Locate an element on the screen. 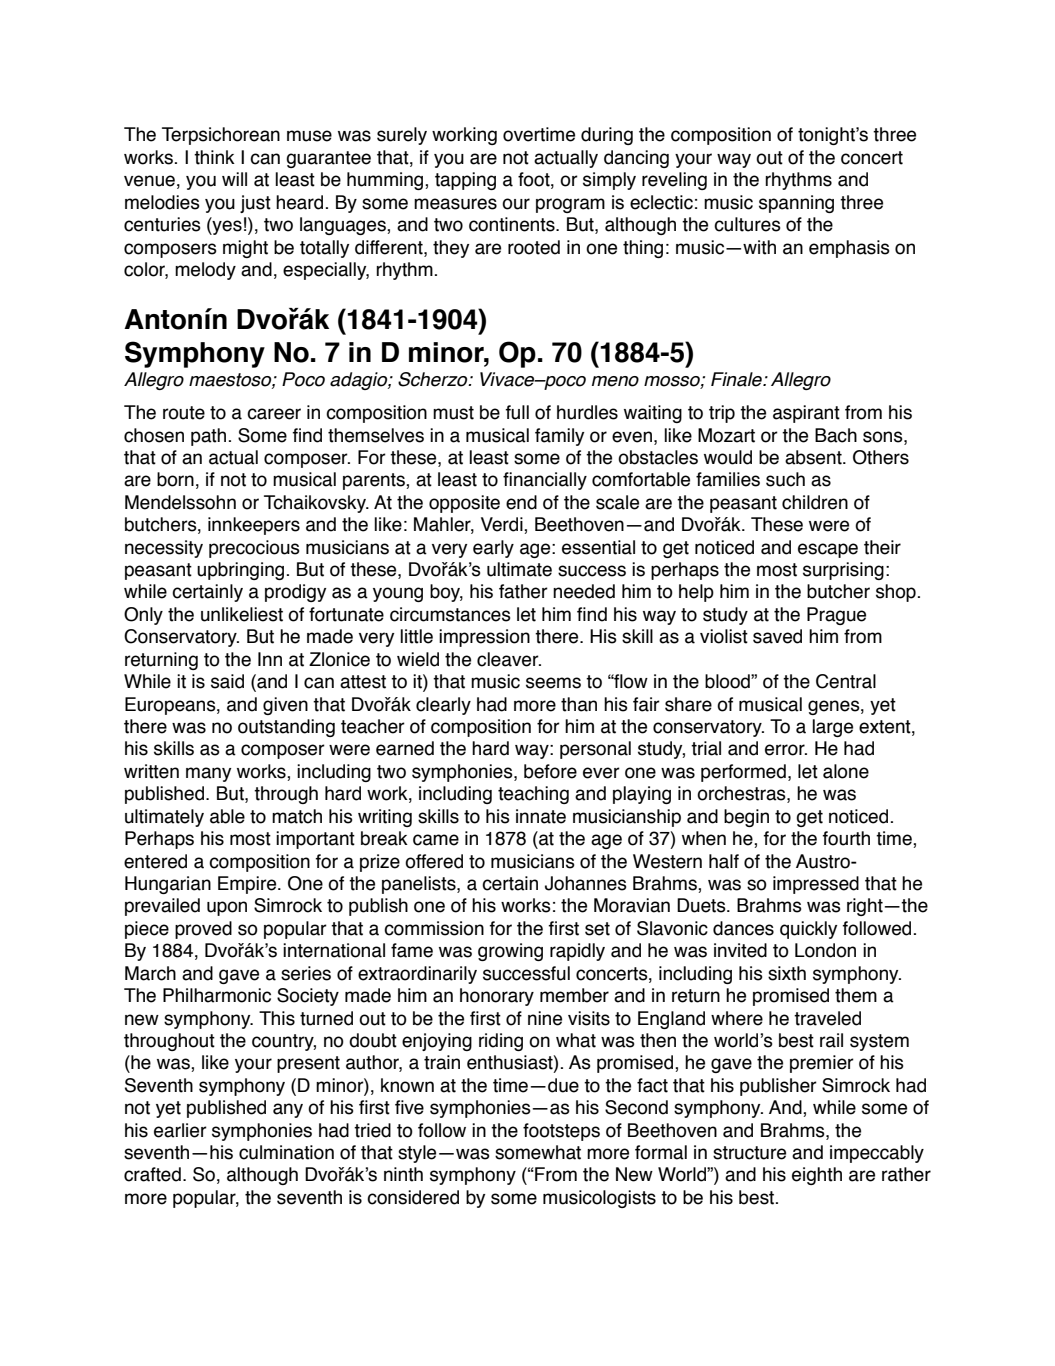  culmination is located at coordinates (286, 1152).
